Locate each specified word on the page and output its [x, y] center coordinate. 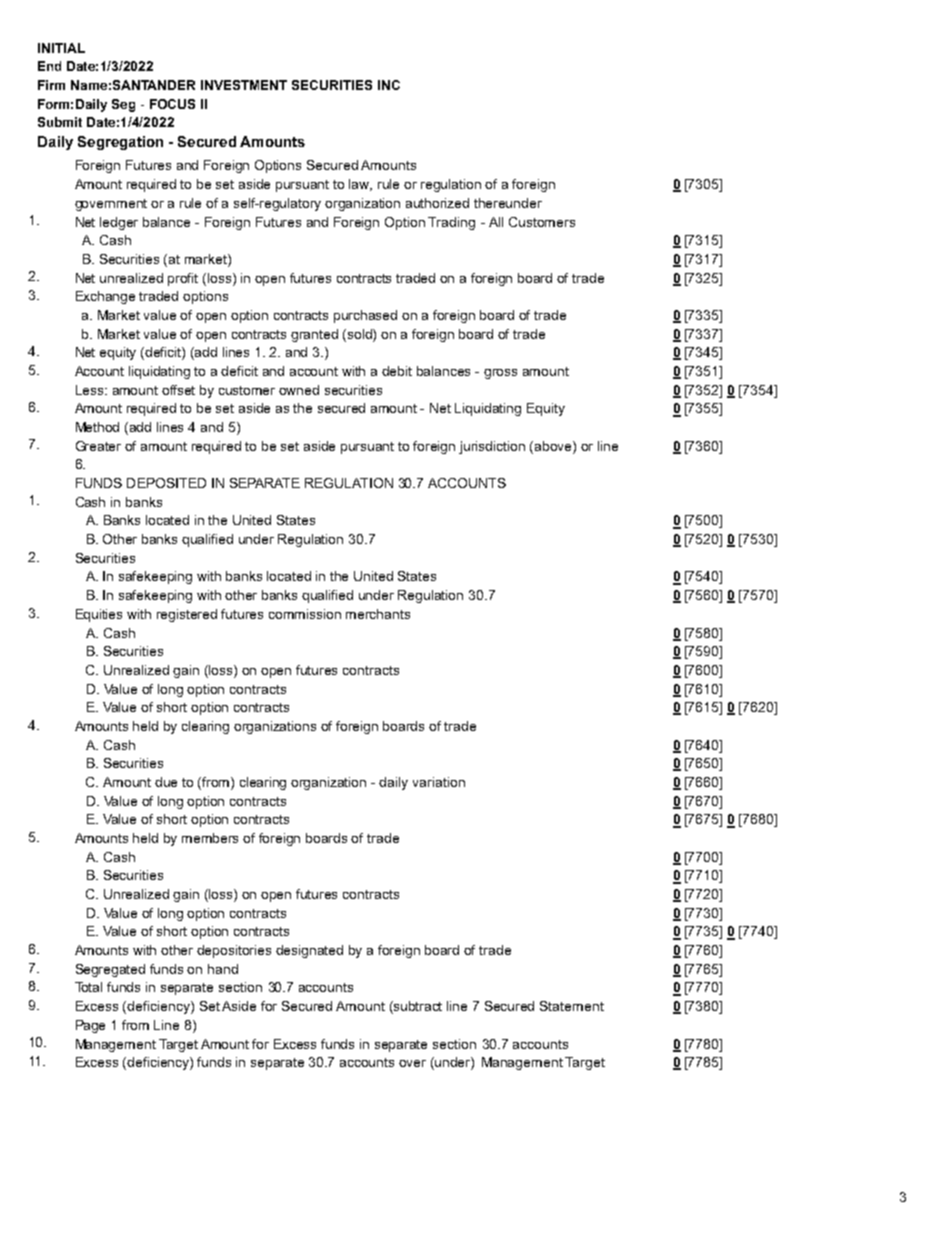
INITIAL [61, 48]
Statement [572, 1006]
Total [88, 987]
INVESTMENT [244, 85]
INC [389, 85]
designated [309, 951]
